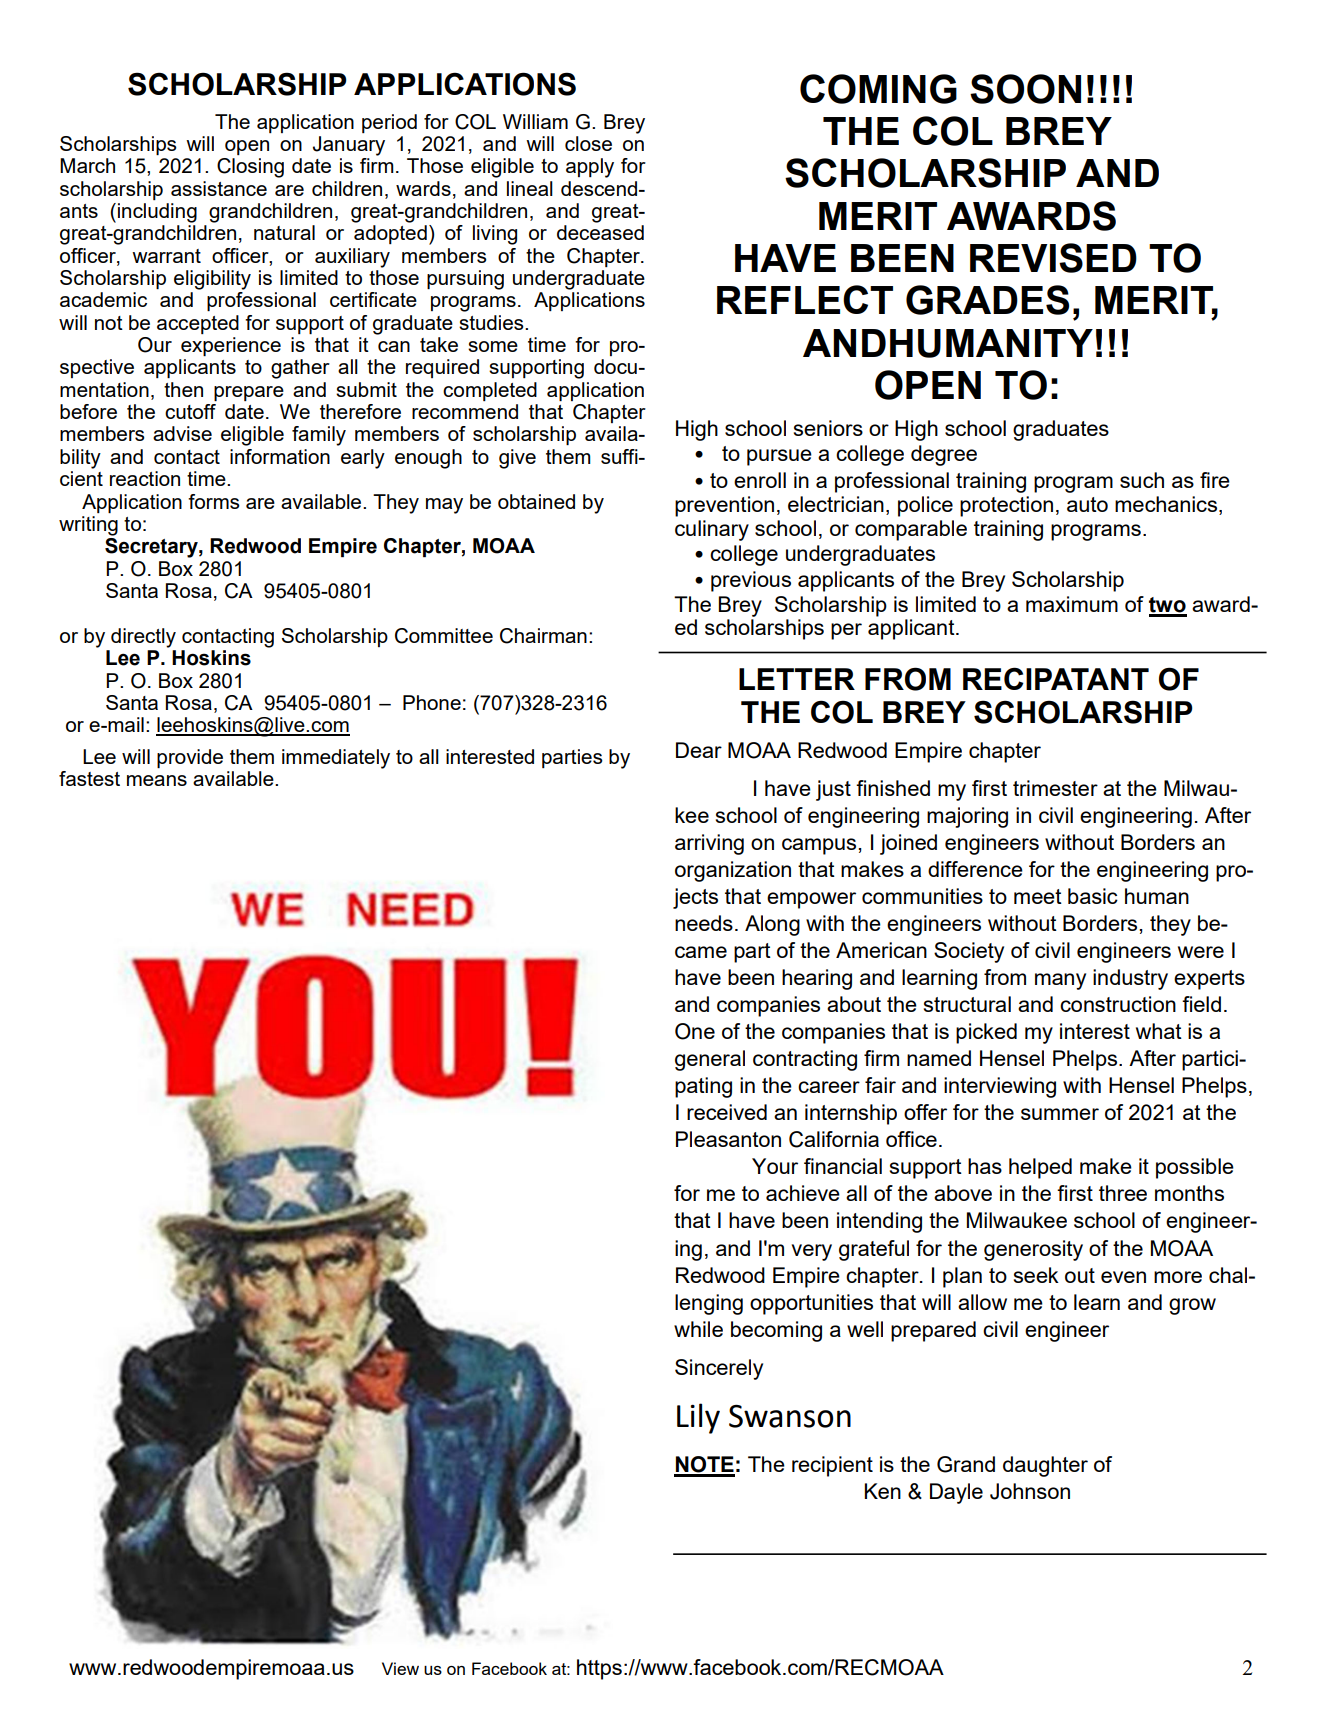  What do you see at coordinates (710, 1060) in the screenshot?
I see `general` at bounding box center [710, 1060].
